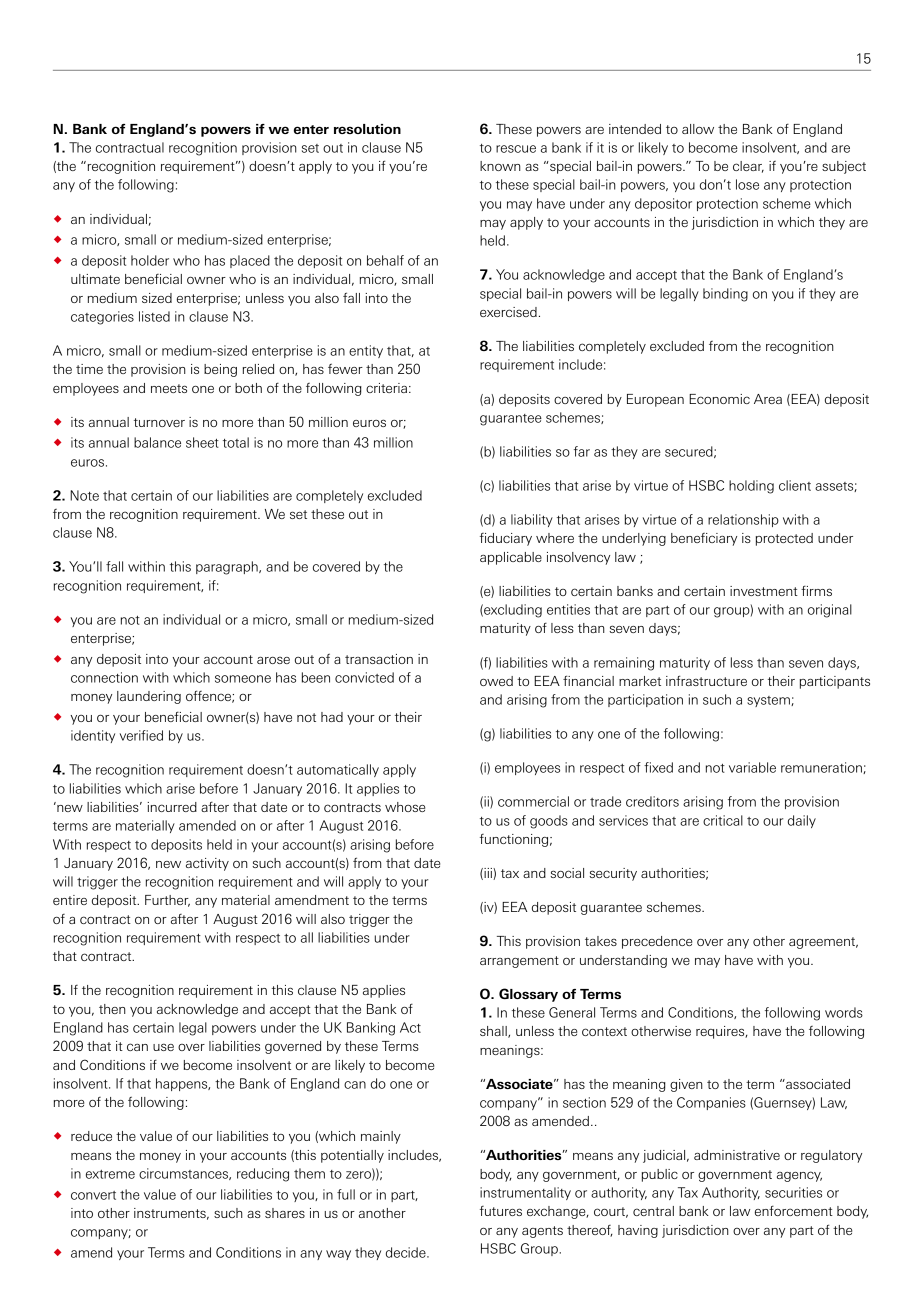 This screenshot has width=924, height=1308. Describe the element at coordinates (748, 167) in the screenshot. I see `clear` at that location.
